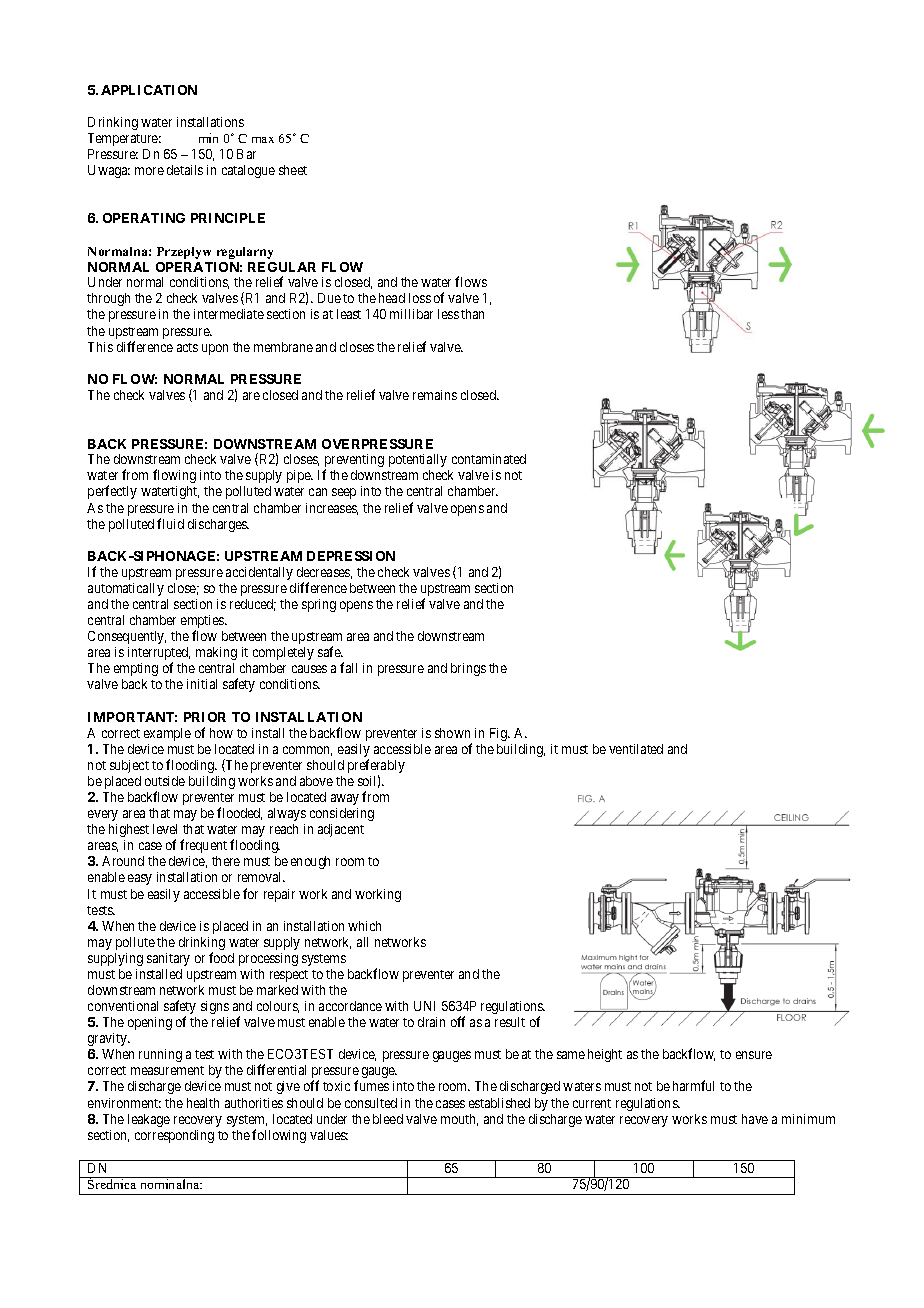 This document has width=924, height=1308. Describe the element at coordinates (203, 846) in the document. I see `frequent` at that location.
